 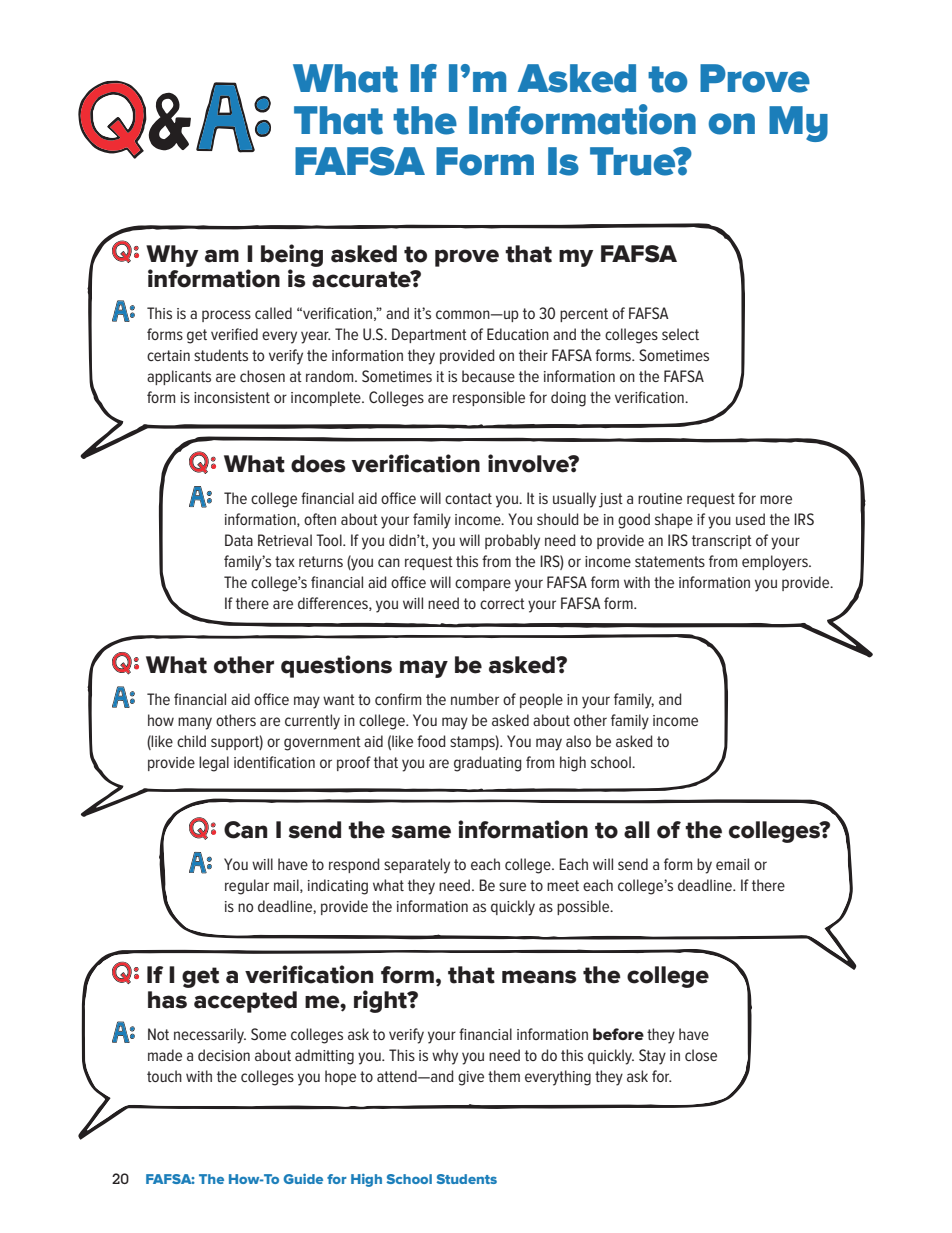 What do you see at coordinates (680, 334) in the screenshot?
I see `select` at bounding box center [680, 334].
